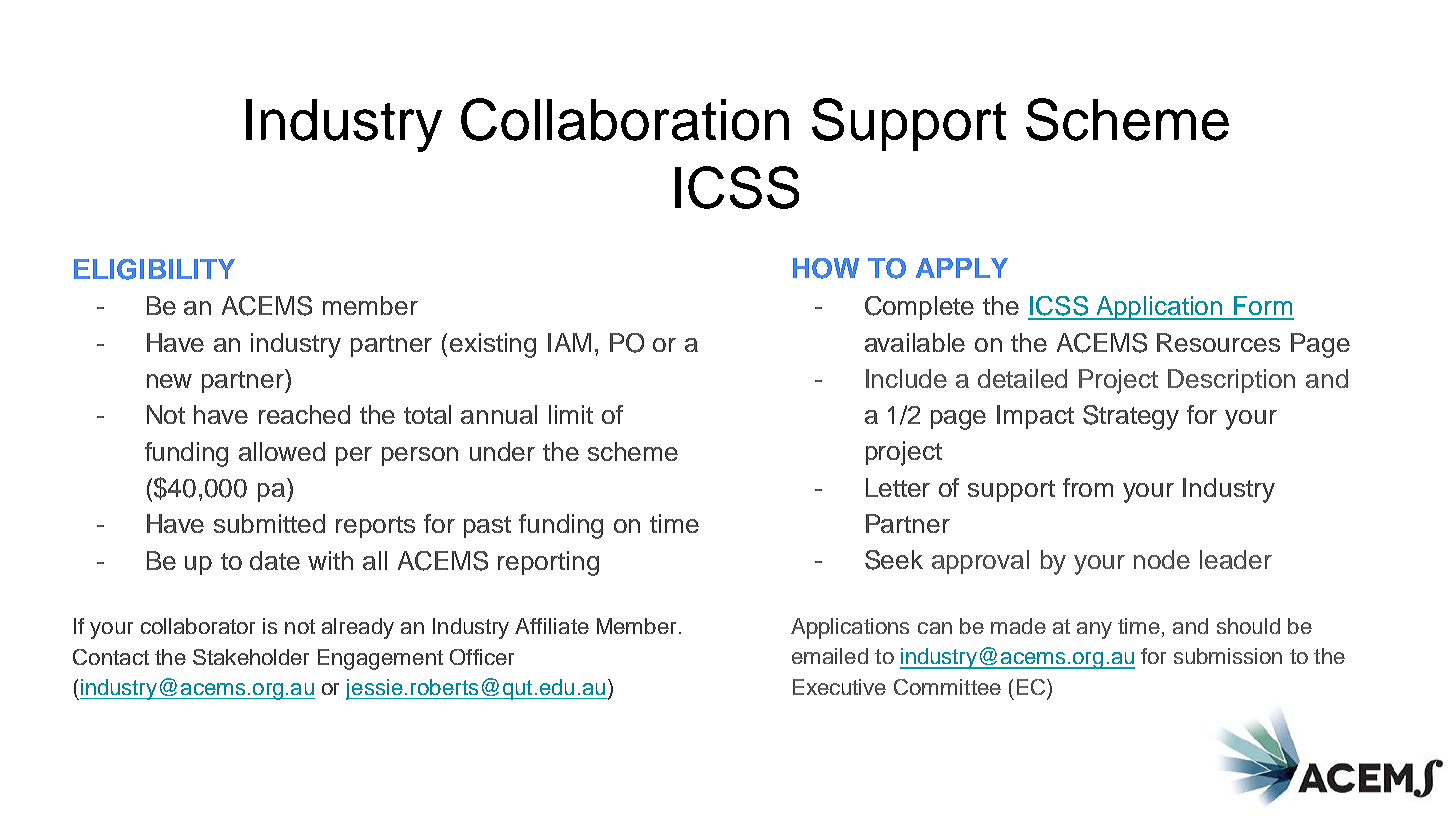 The image size is (1456, 819). I want to click on Complete, so click(919, 308).
